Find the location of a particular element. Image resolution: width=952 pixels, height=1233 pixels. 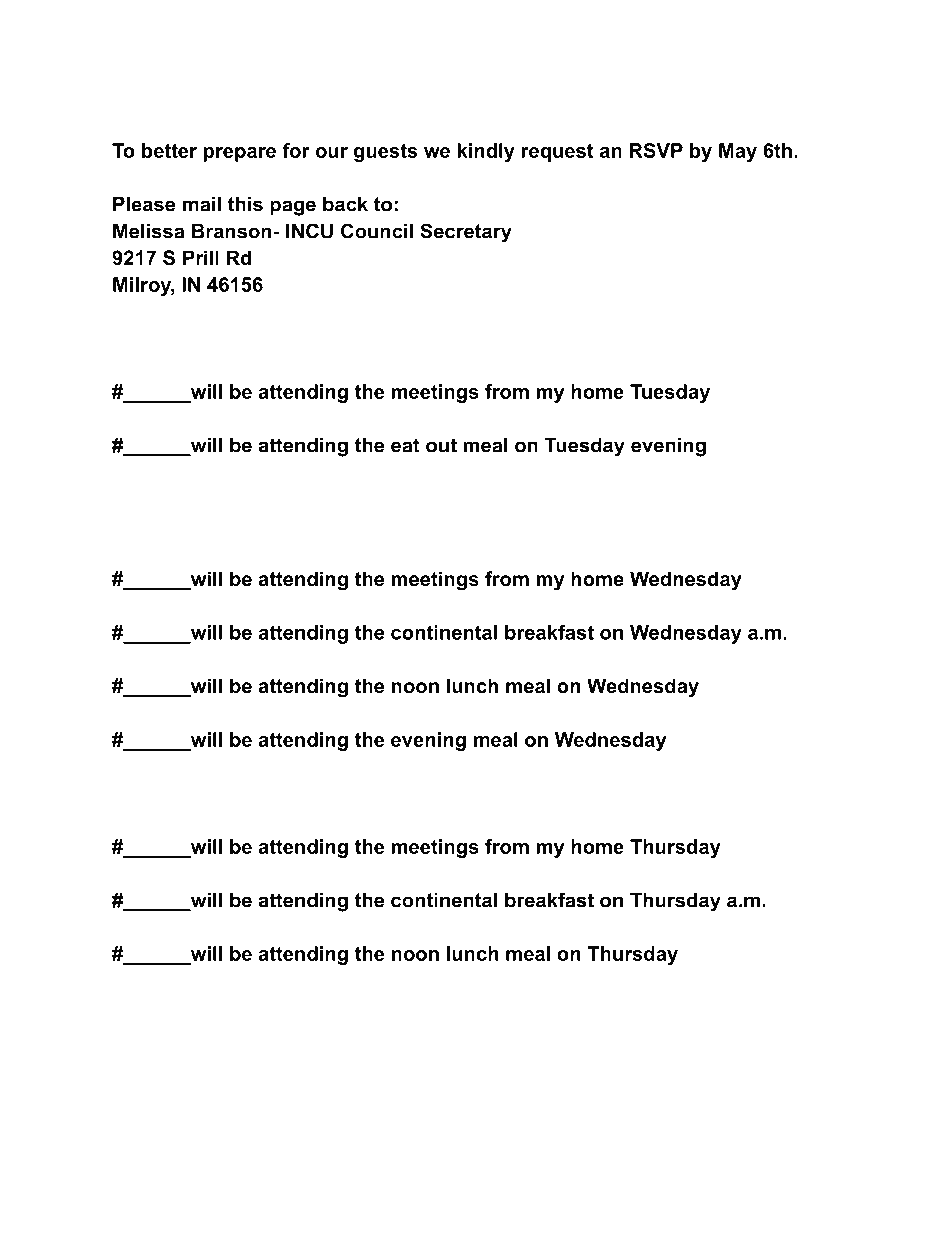

Melissa is located at coordinates (148, 231).
